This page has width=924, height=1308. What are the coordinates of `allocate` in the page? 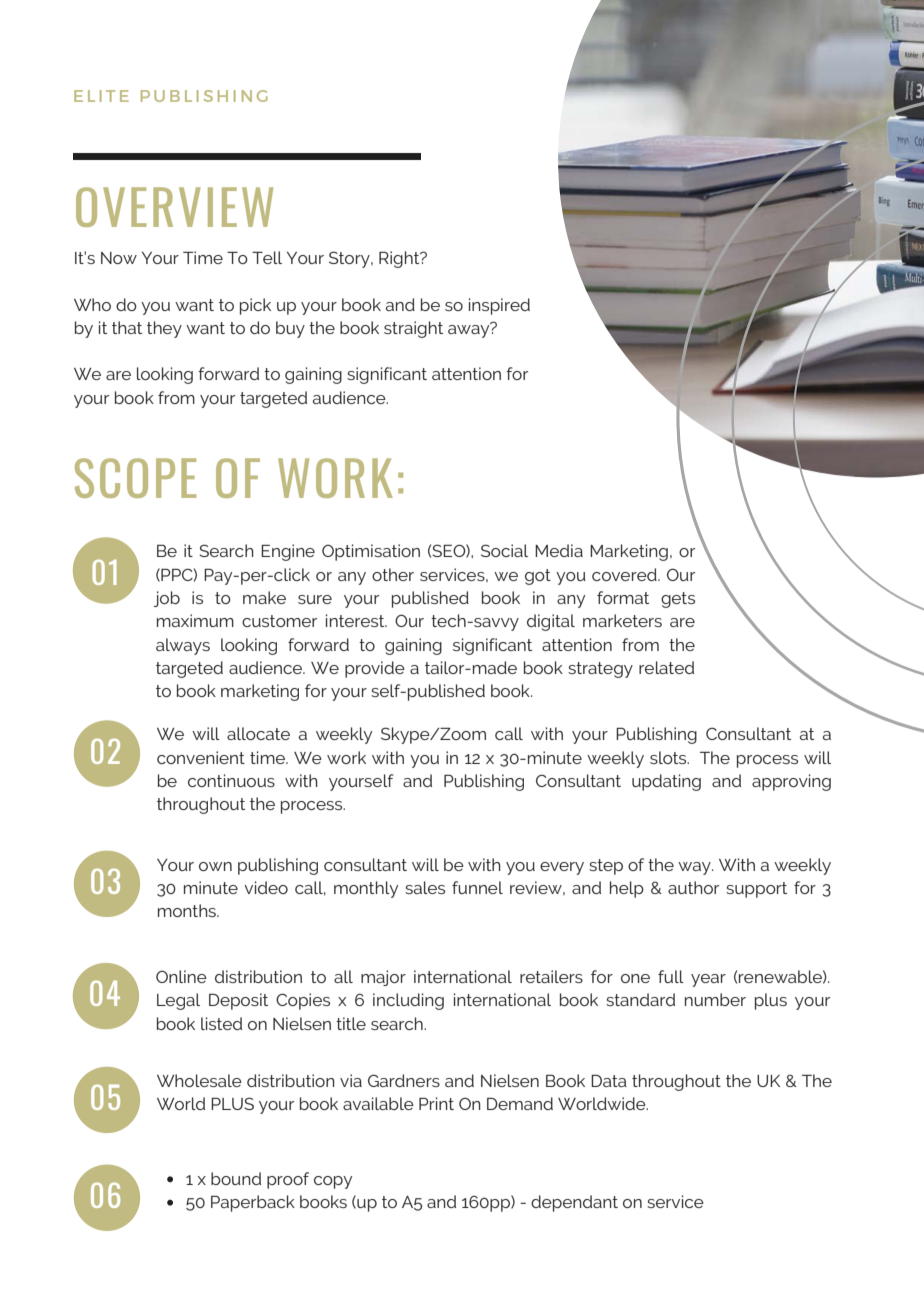 It's located at (258, 733).
